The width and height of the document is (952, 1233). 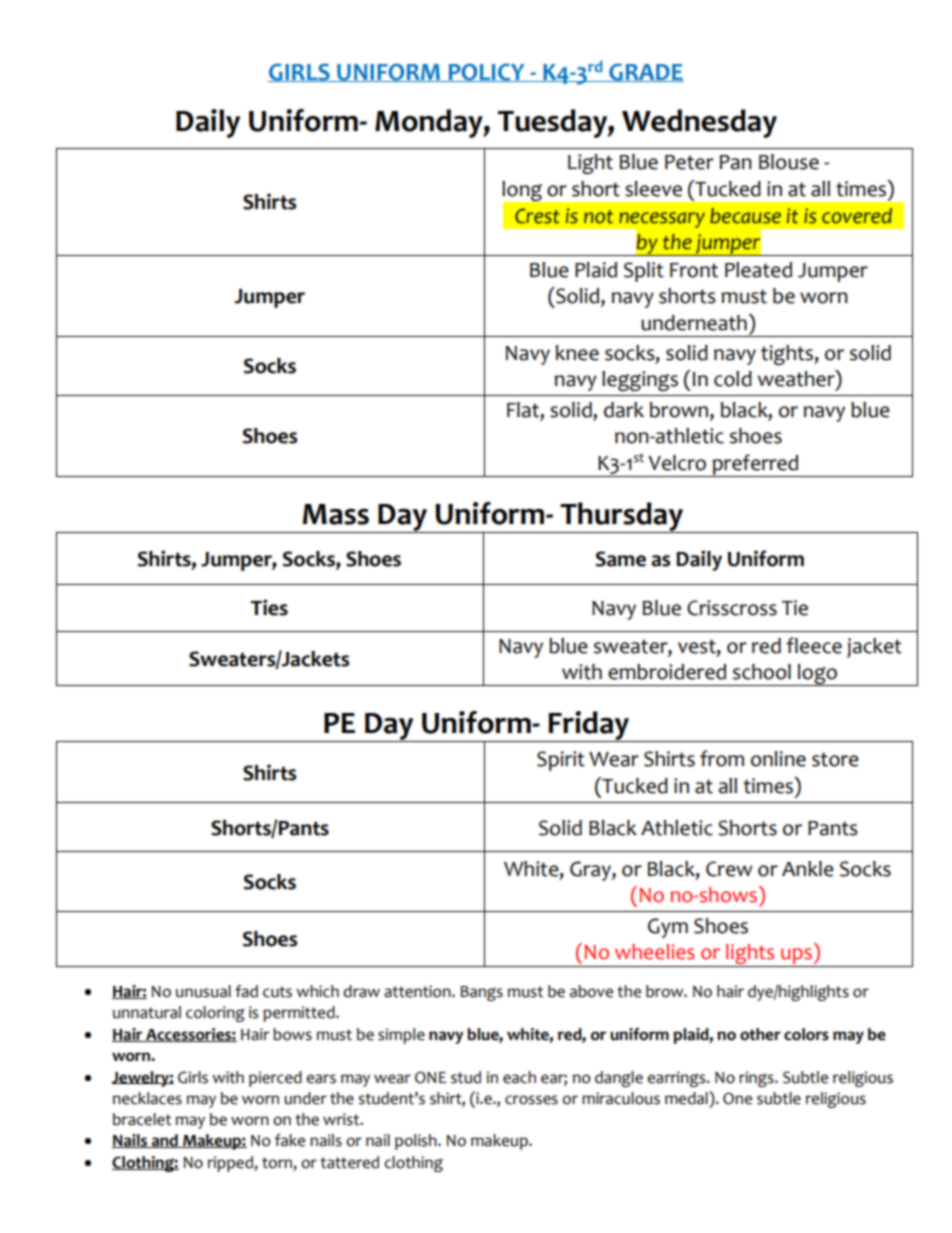 I want to click on crosses, so click(x=531, y=1100).
